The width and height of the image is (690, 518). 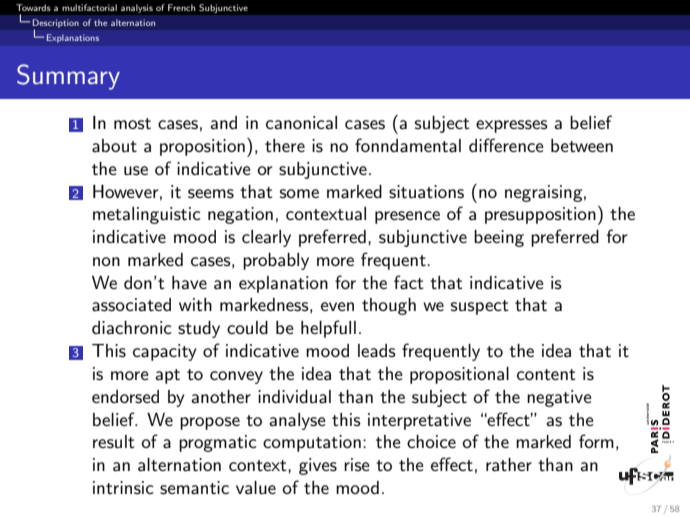 What do you see at coordinates (136, 171) in the image?
I see `use` at bounding box center [136, 171].
